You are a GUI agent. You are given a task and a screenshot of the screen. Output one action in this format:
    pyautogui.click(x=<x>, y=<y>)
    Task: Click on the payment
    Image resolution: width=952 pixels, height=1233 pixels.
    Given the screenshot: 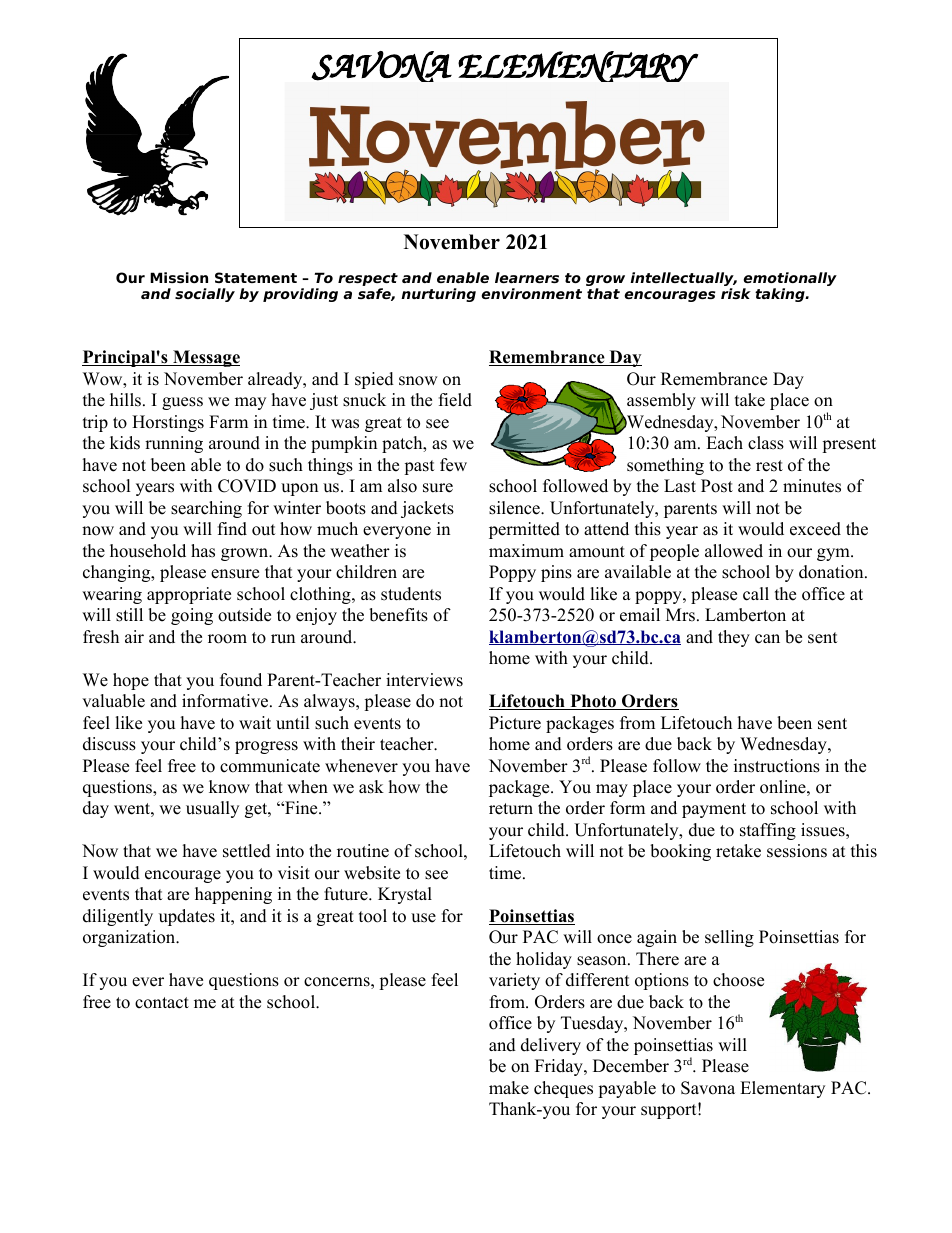 What is the action you would take?
    pyautogui.click(x=714, y=810)
